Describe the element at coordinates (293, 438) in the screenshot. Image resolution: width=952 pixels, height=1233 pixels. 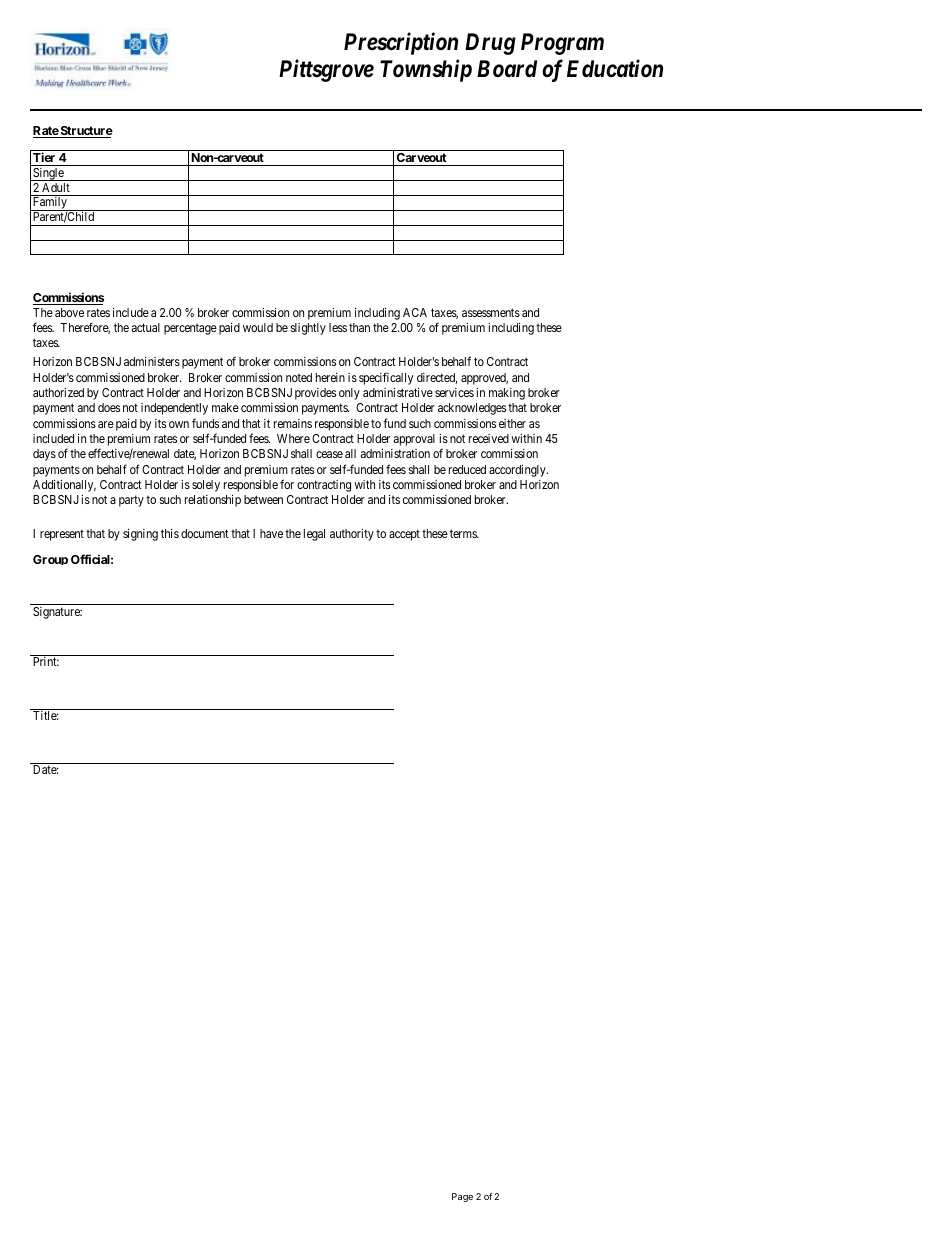
I see `Where` at that location.
